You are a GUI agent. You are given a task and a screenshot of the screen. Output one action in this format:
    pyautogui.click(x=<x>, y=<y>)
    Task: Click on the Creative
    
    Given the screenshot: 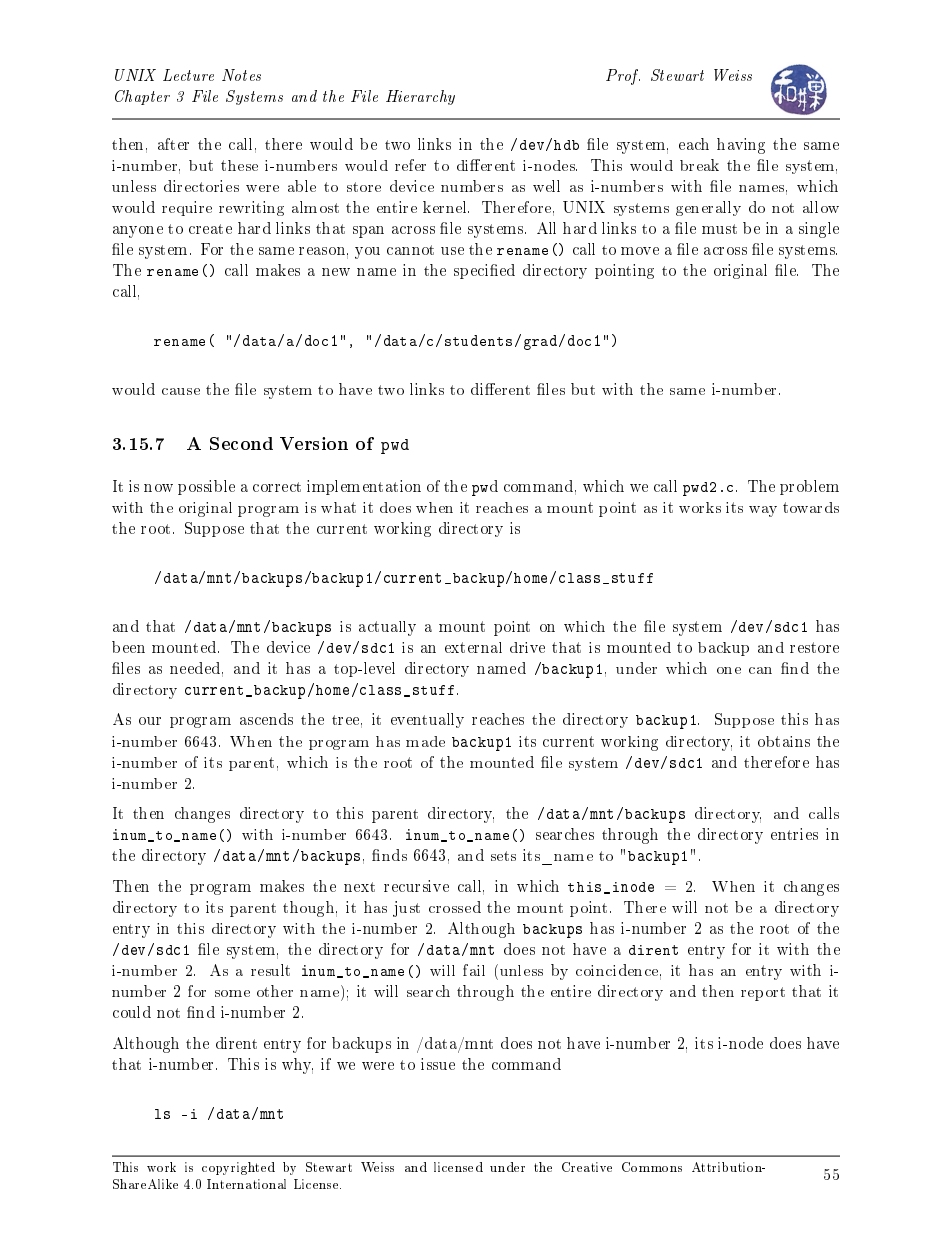 What is the action you would take?
    pyautogui.click(x=587, y=1167)
